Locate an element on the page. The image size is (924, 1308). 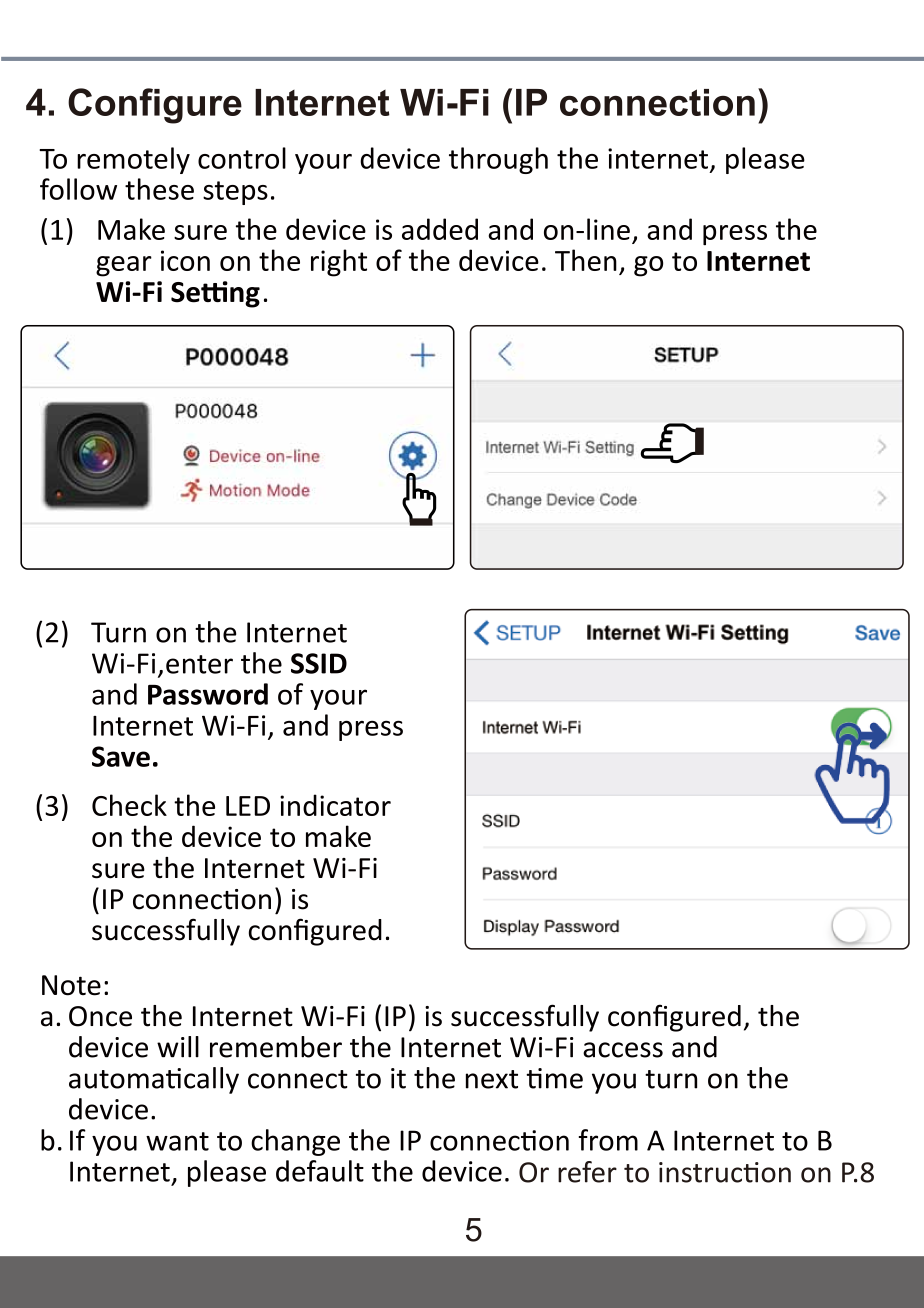
indicator is located at coordinates (335, 805).
